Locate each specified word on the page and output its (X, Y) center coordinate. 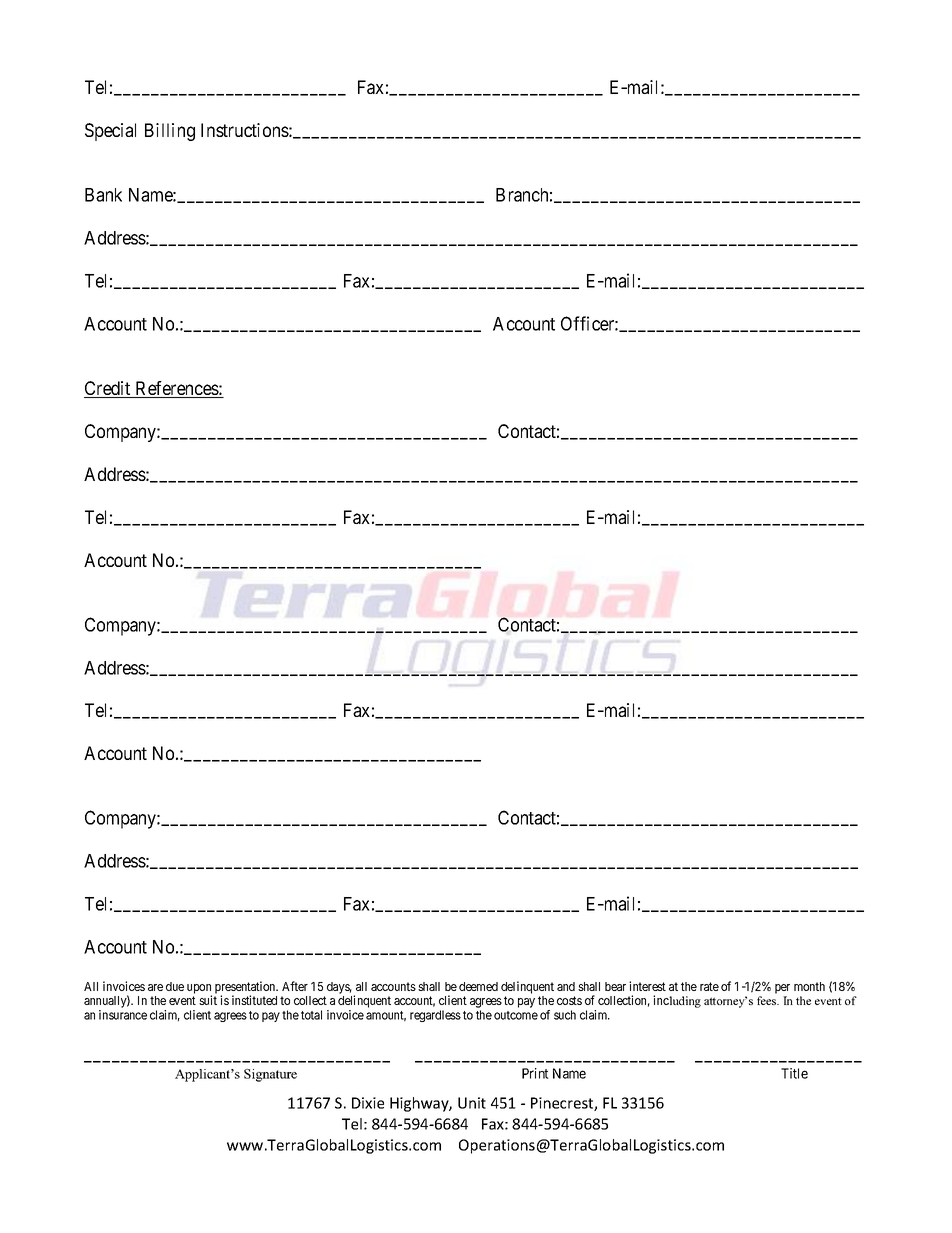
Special (110, 132)
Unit (472, 1103)
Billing (170, 132)
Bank (103, 195)
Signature (270, 1075)
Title (794, 1073)
